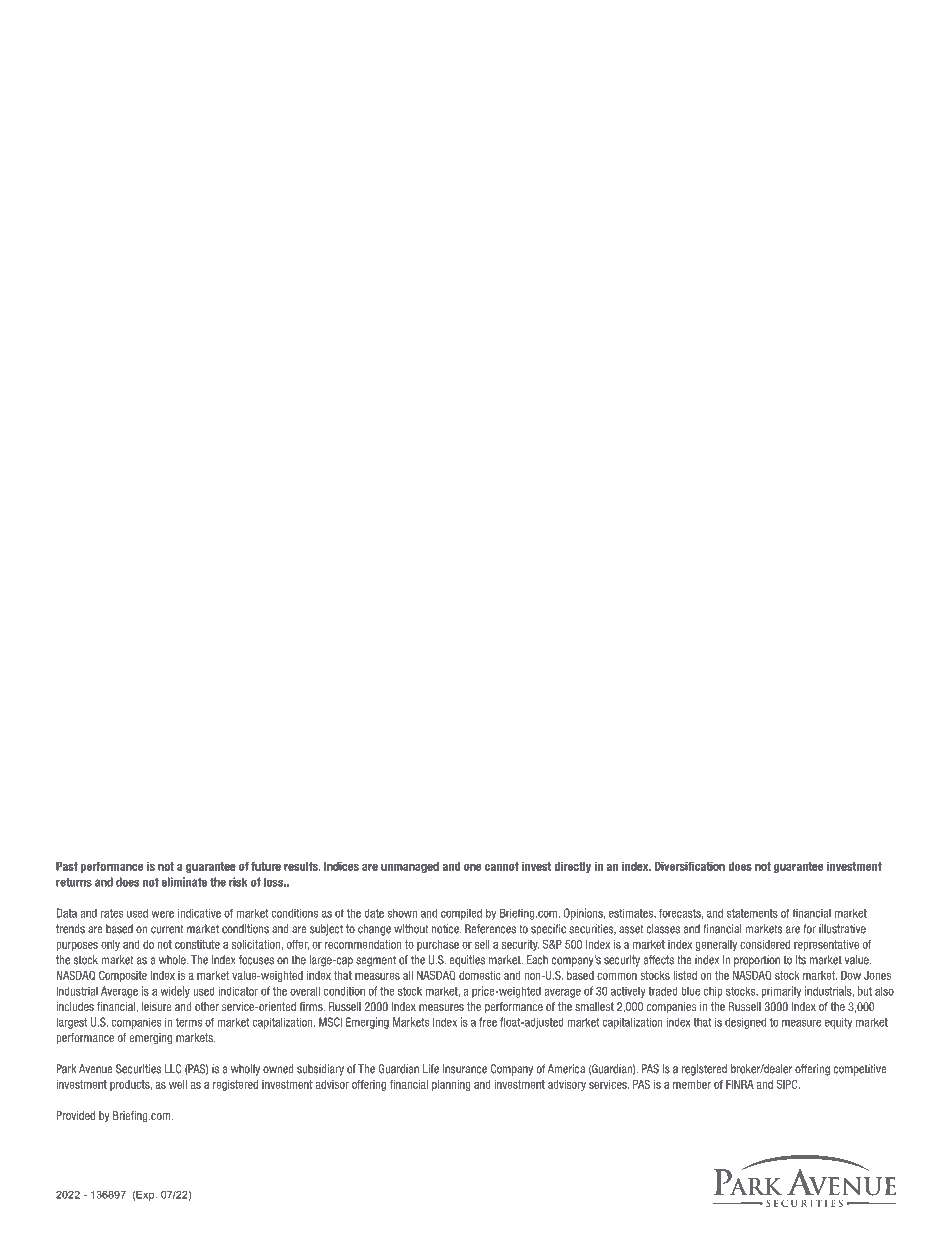 This document has height=1233, width=952. I want to click on primarily, so click(781, 992).
